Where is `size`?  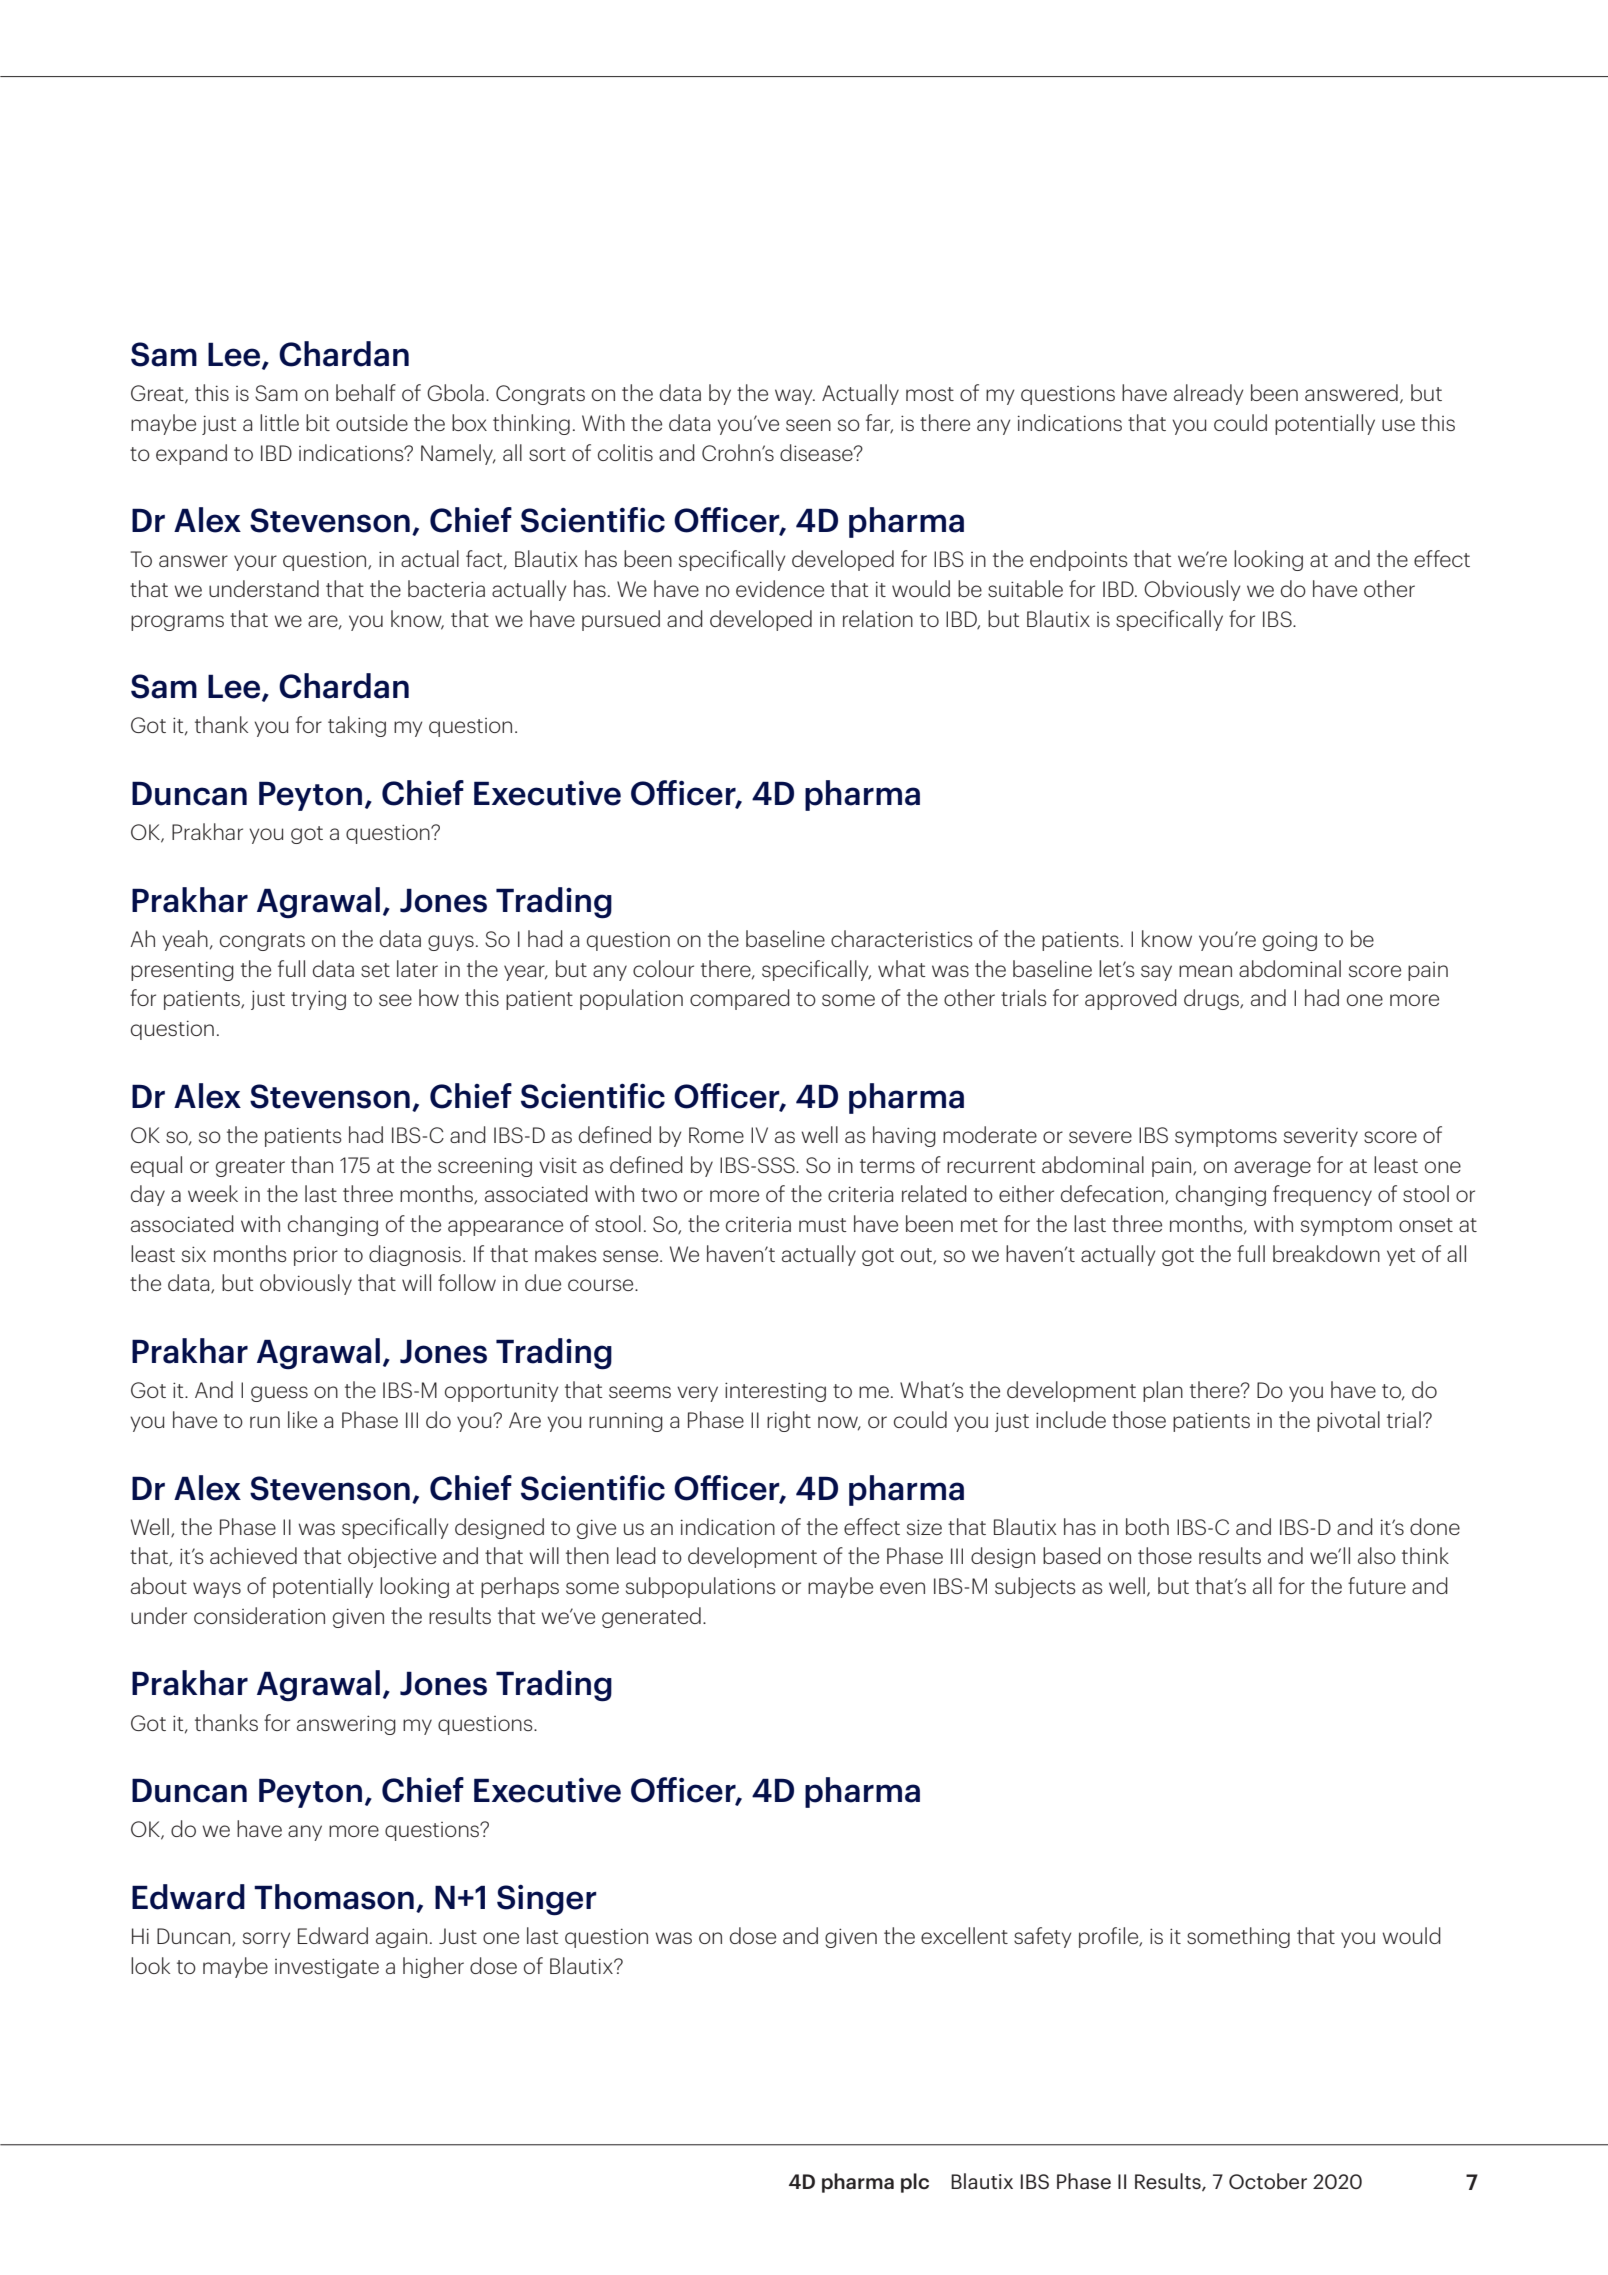
size is located at coordinates (924, 1527).
